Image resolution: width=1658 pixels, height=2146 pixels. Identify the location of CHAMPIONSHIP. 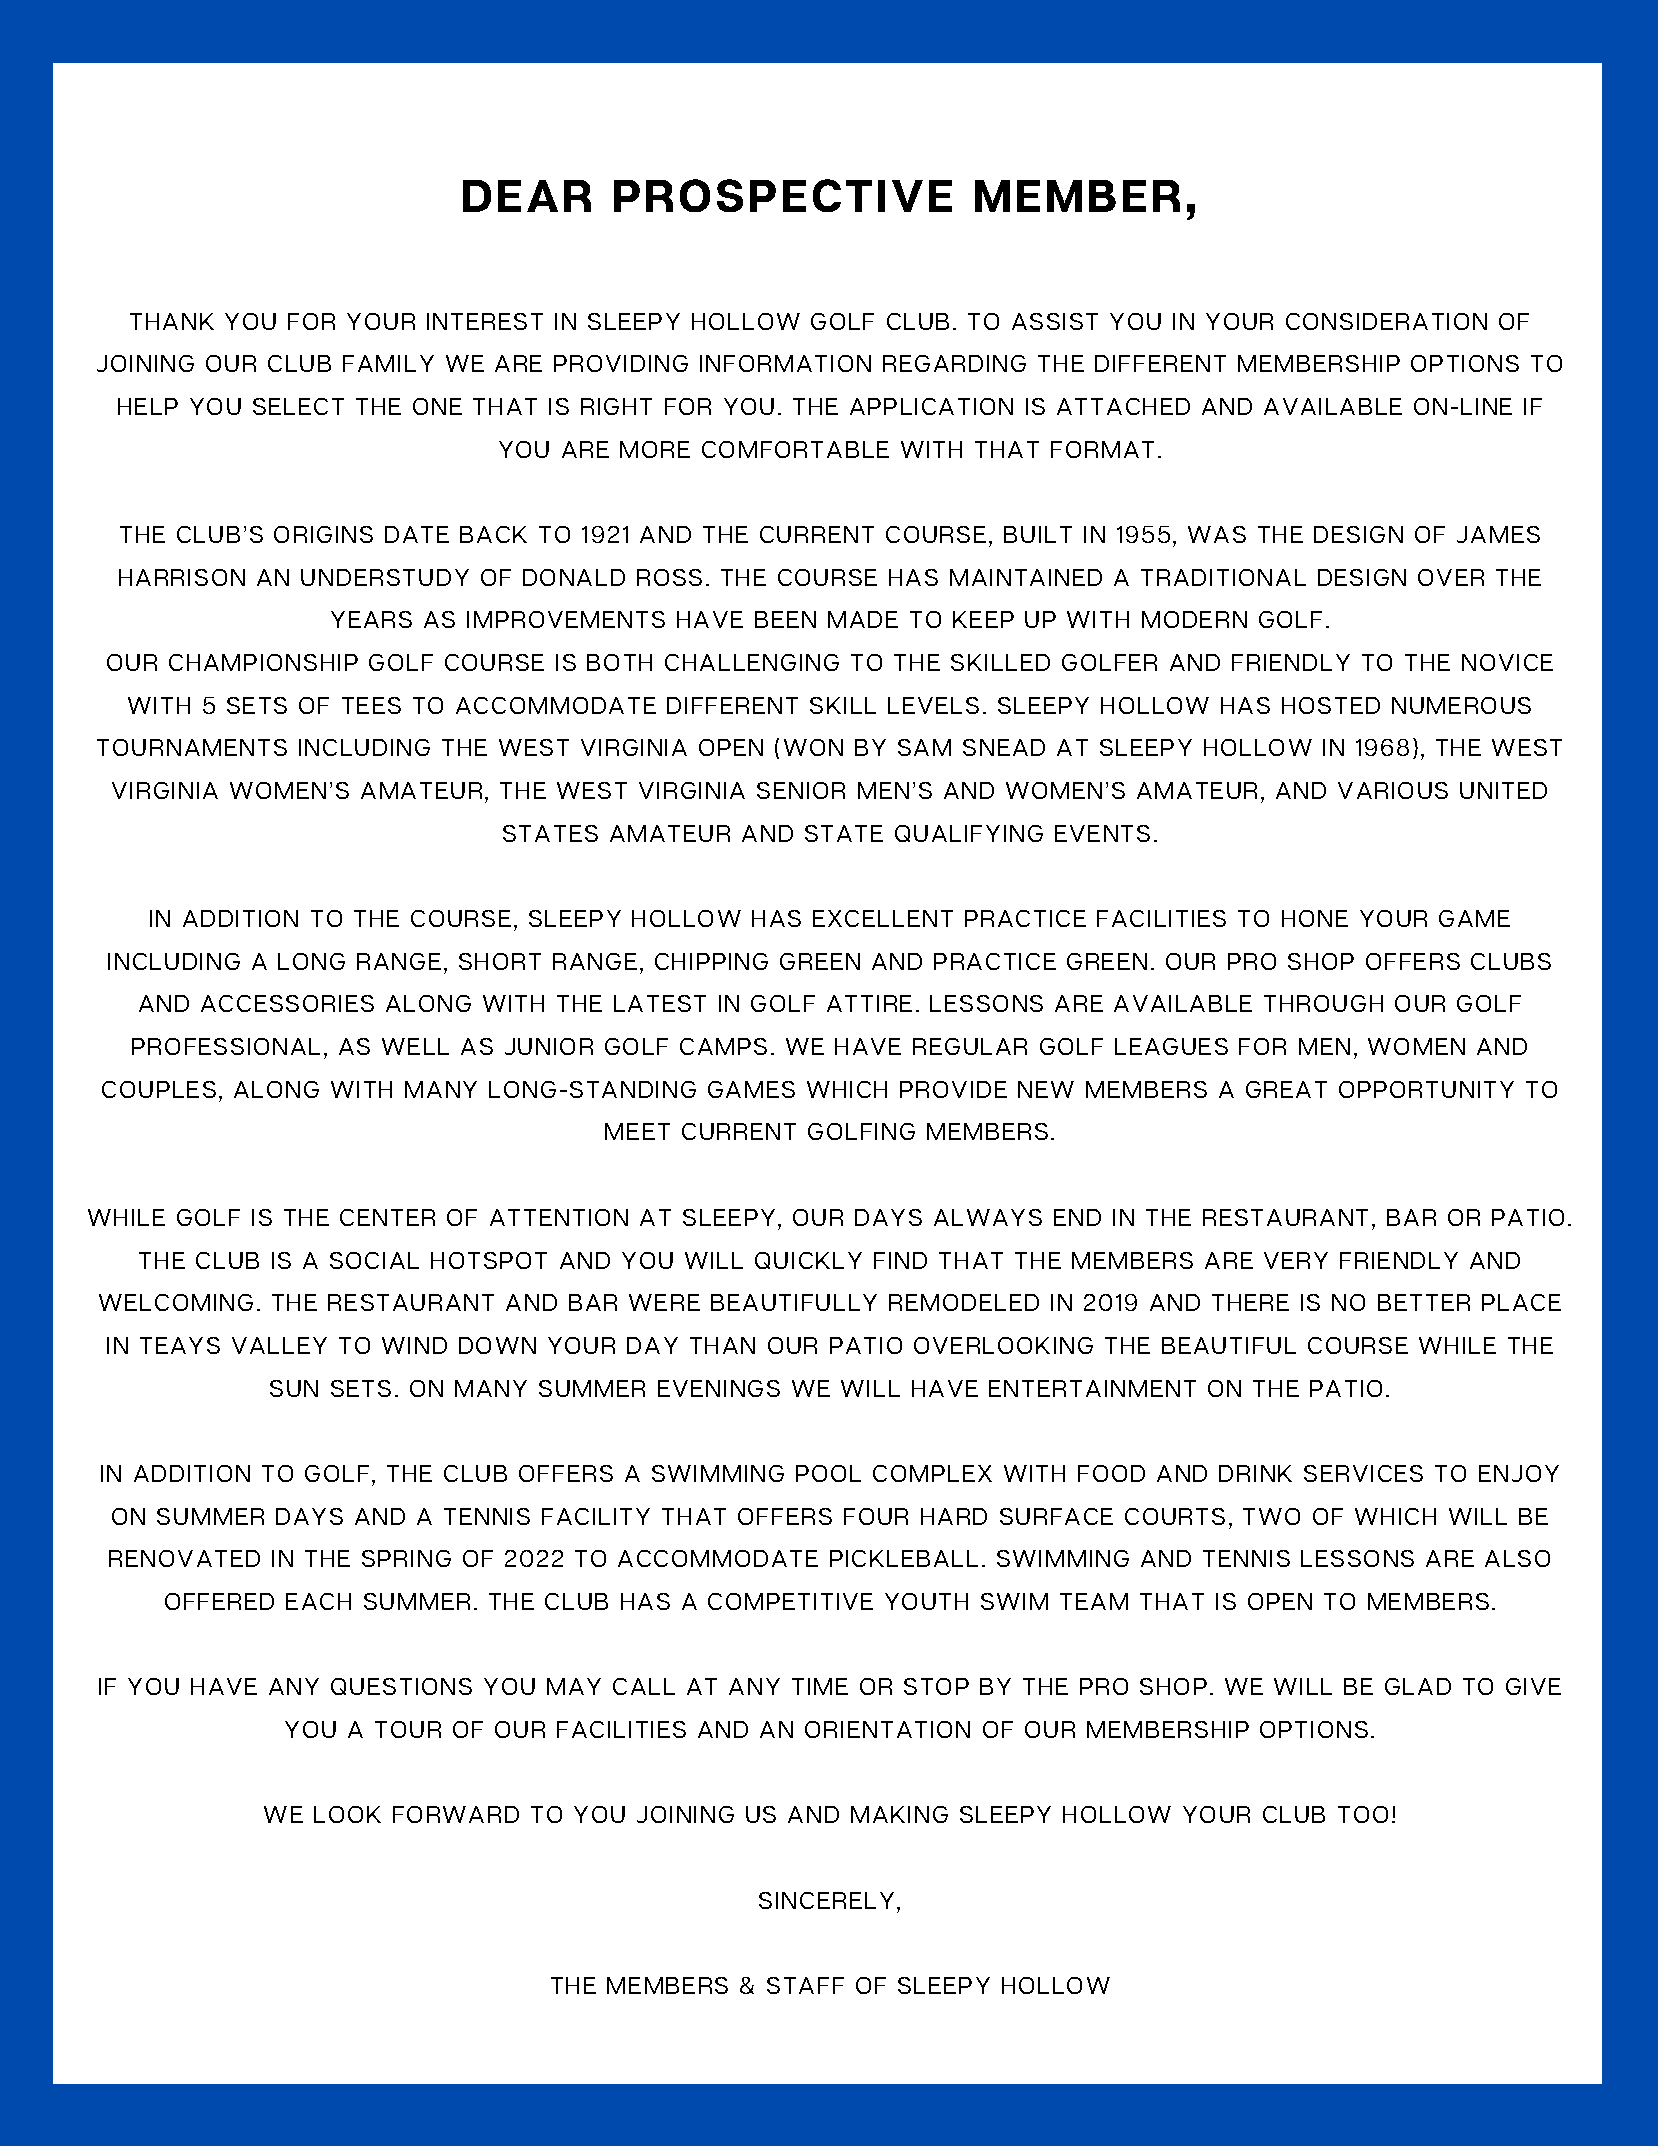
(263, 662).
